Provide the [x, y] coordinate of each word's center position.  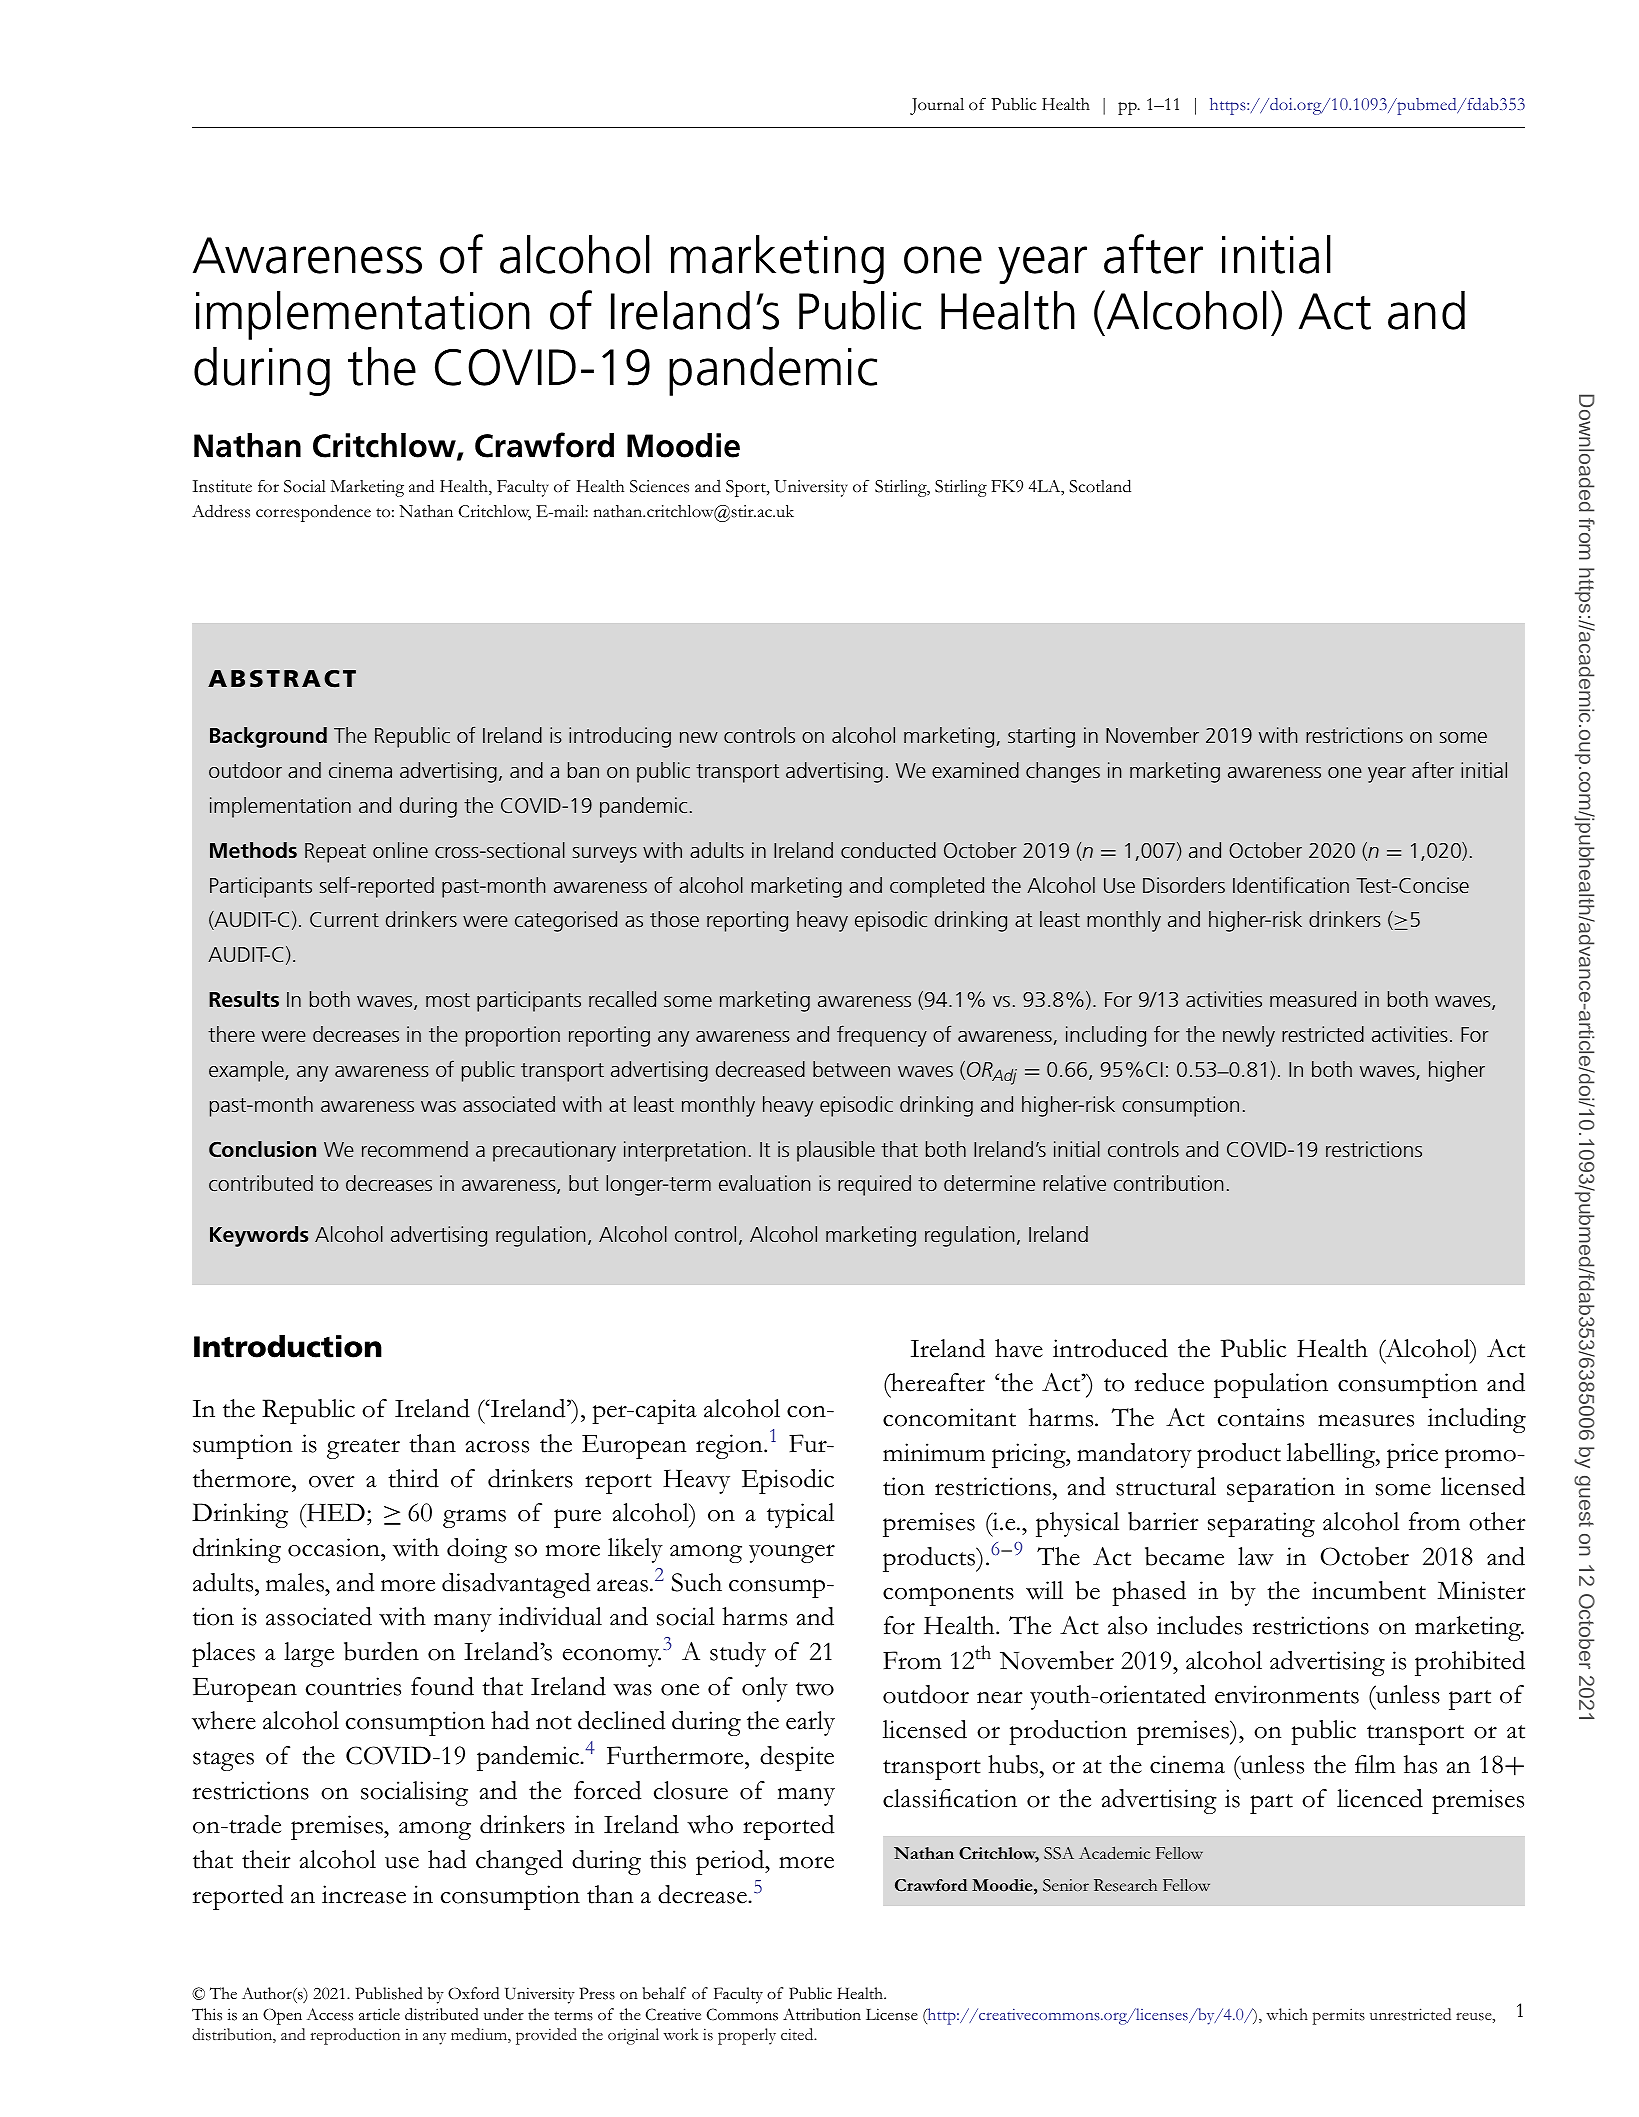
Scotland [1100, 486]
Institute [222, 486]
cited [798, 2034]
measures [1366, 1420]
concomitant [949, 1417]
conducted [888, 850]
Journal [937, 106]
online [400, 850]
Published [389, 1993]
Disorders [1184, 885]
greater [363, 1449]
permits [1339, 2016]
